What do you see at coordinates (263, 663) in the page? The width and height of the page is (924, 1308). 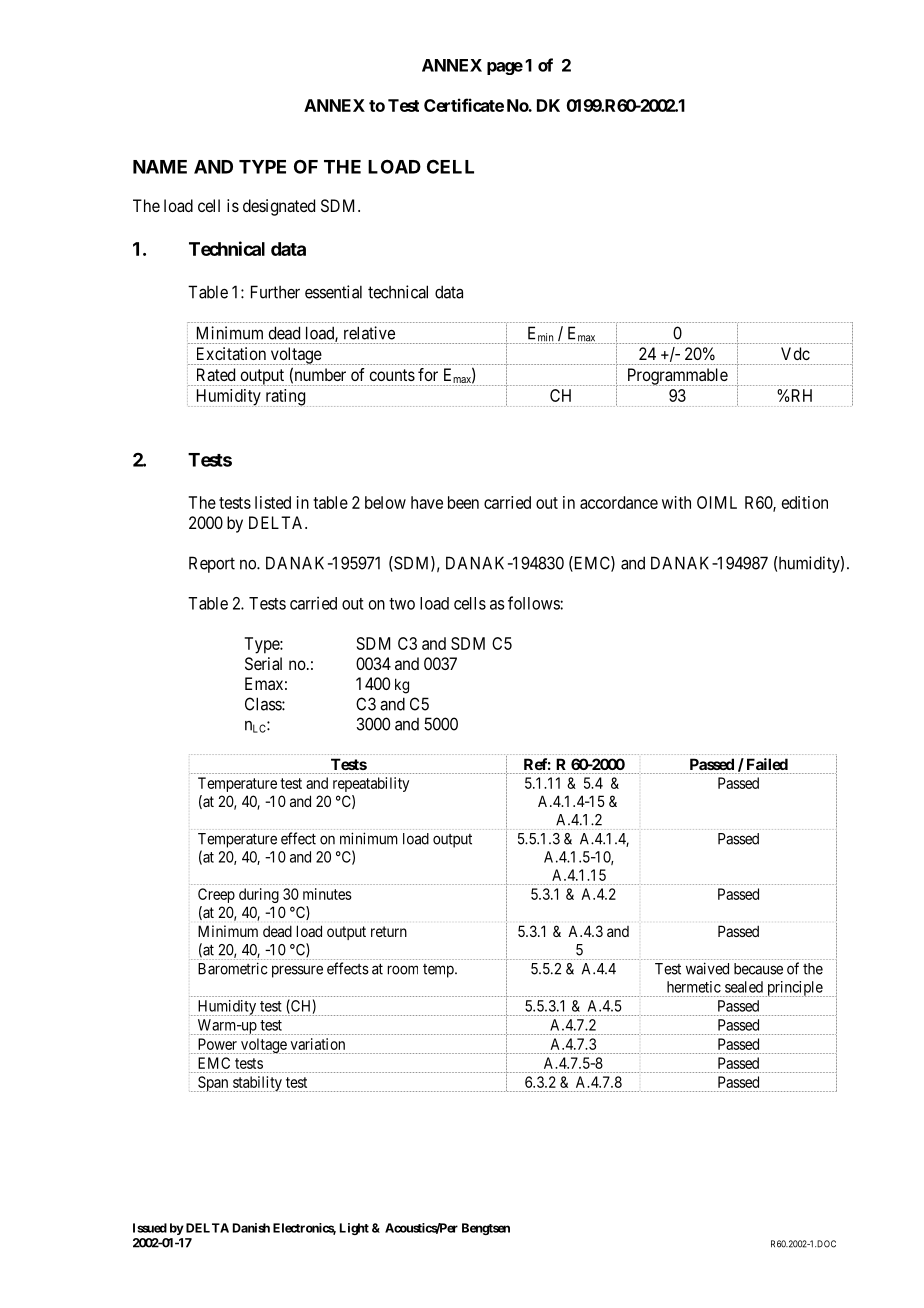 I see `Serial` at bounding box center [263, 663].
